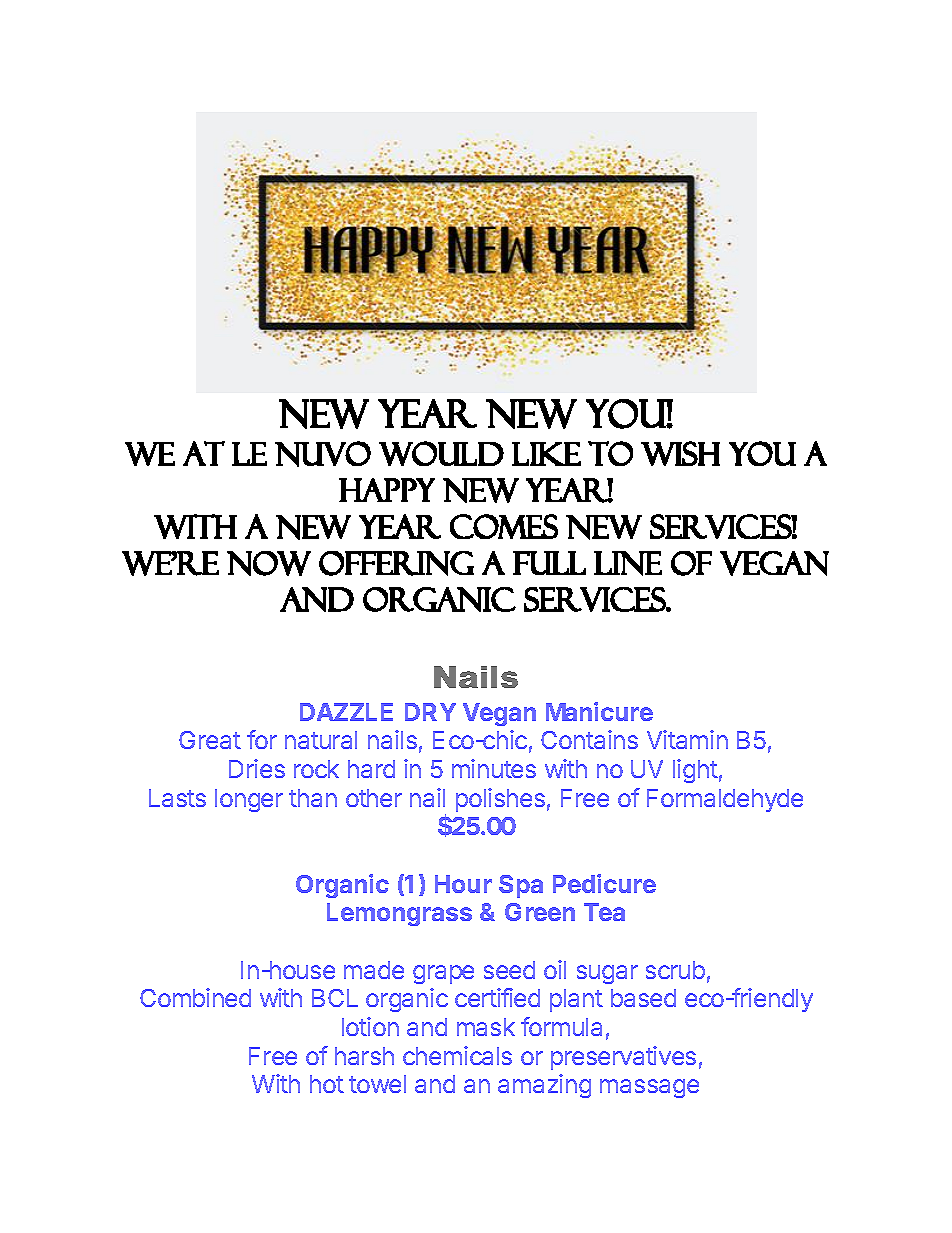 This screenshot has width=952, height=1233. Describe the element at coordinates (463, 884) in the screenshot. I see `Hour` at that location.
